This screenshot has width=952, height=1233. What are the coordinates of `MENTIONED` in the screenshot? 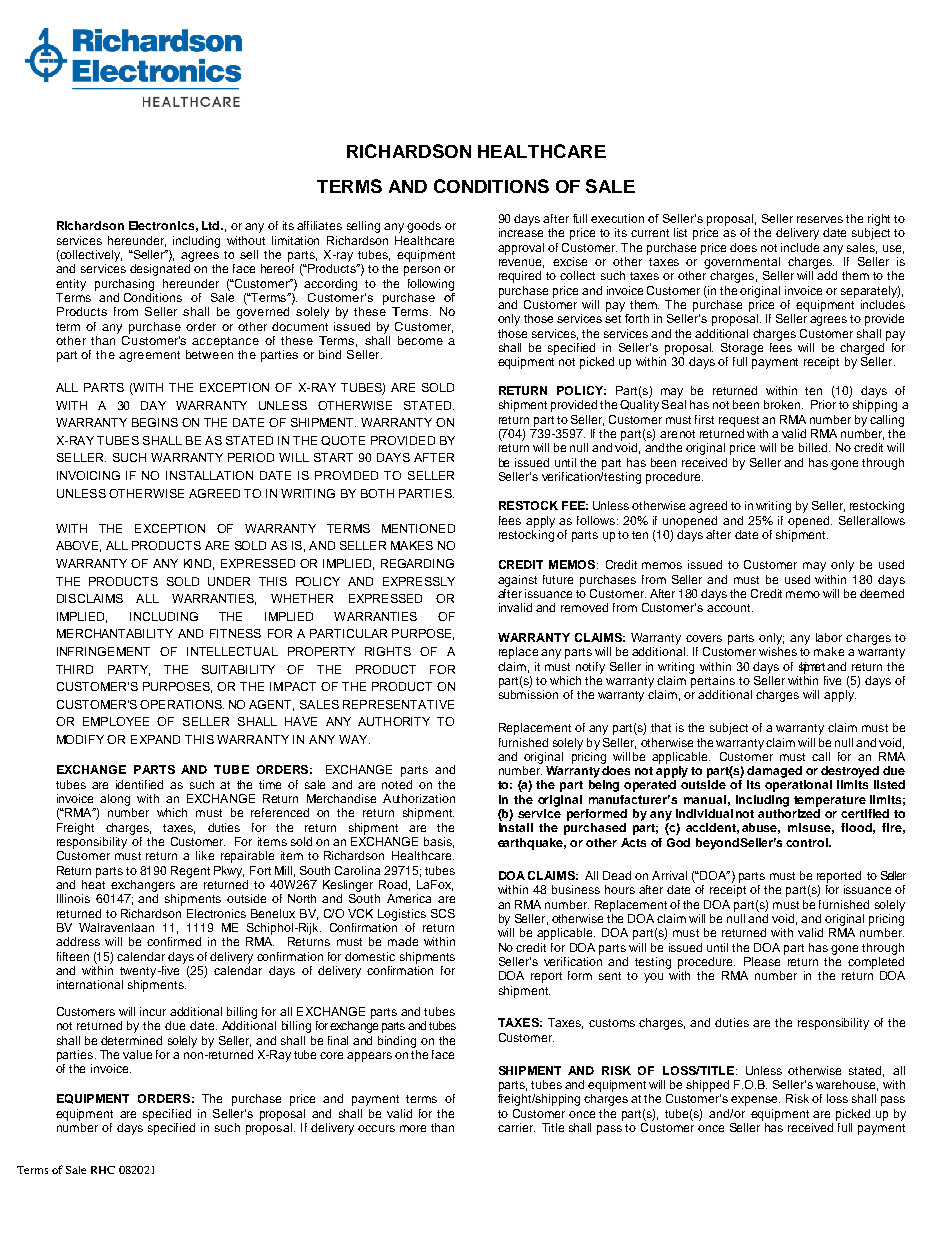 It's located at (418, 528).
